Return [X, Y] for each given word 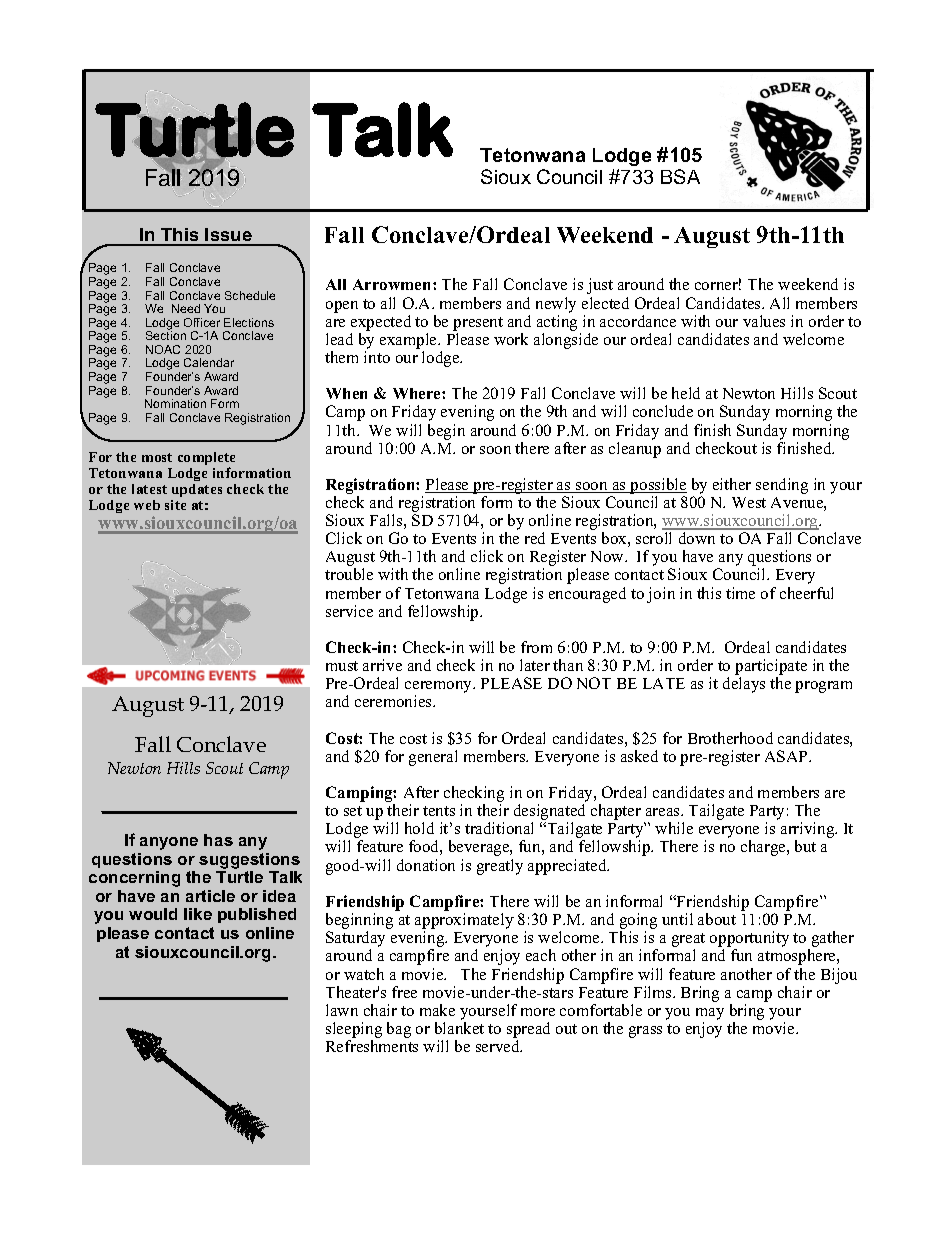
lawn [342, 1010]
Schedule [250, 295]
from [536, 647]
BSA [680, 176]
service [349, 611]
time [740, 593]
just [600, 286]
